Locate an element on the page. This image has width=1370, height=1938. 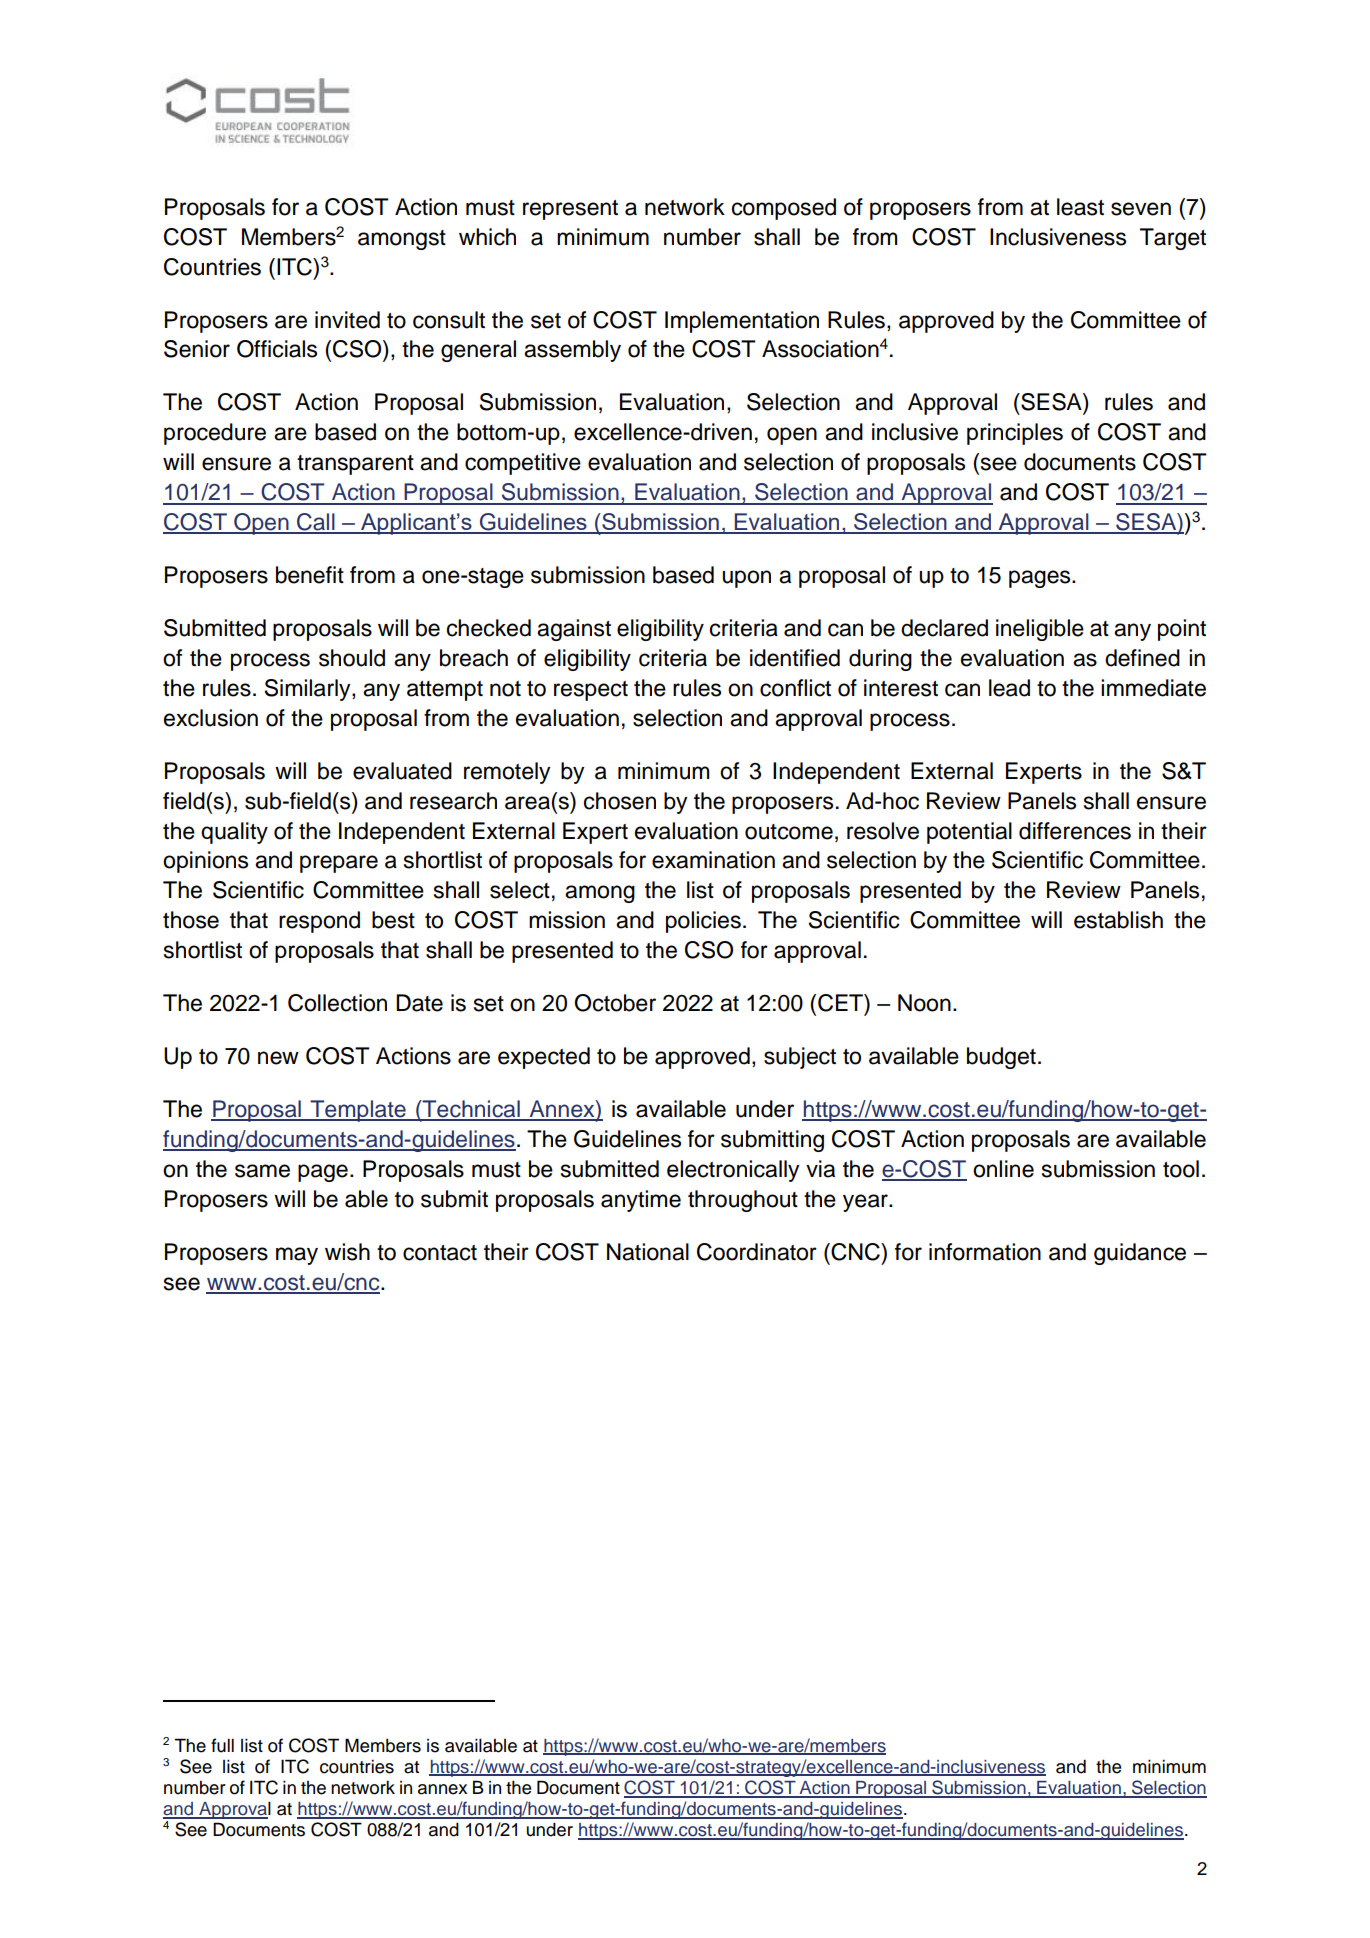
least is located at coordinates (1080, 207).
